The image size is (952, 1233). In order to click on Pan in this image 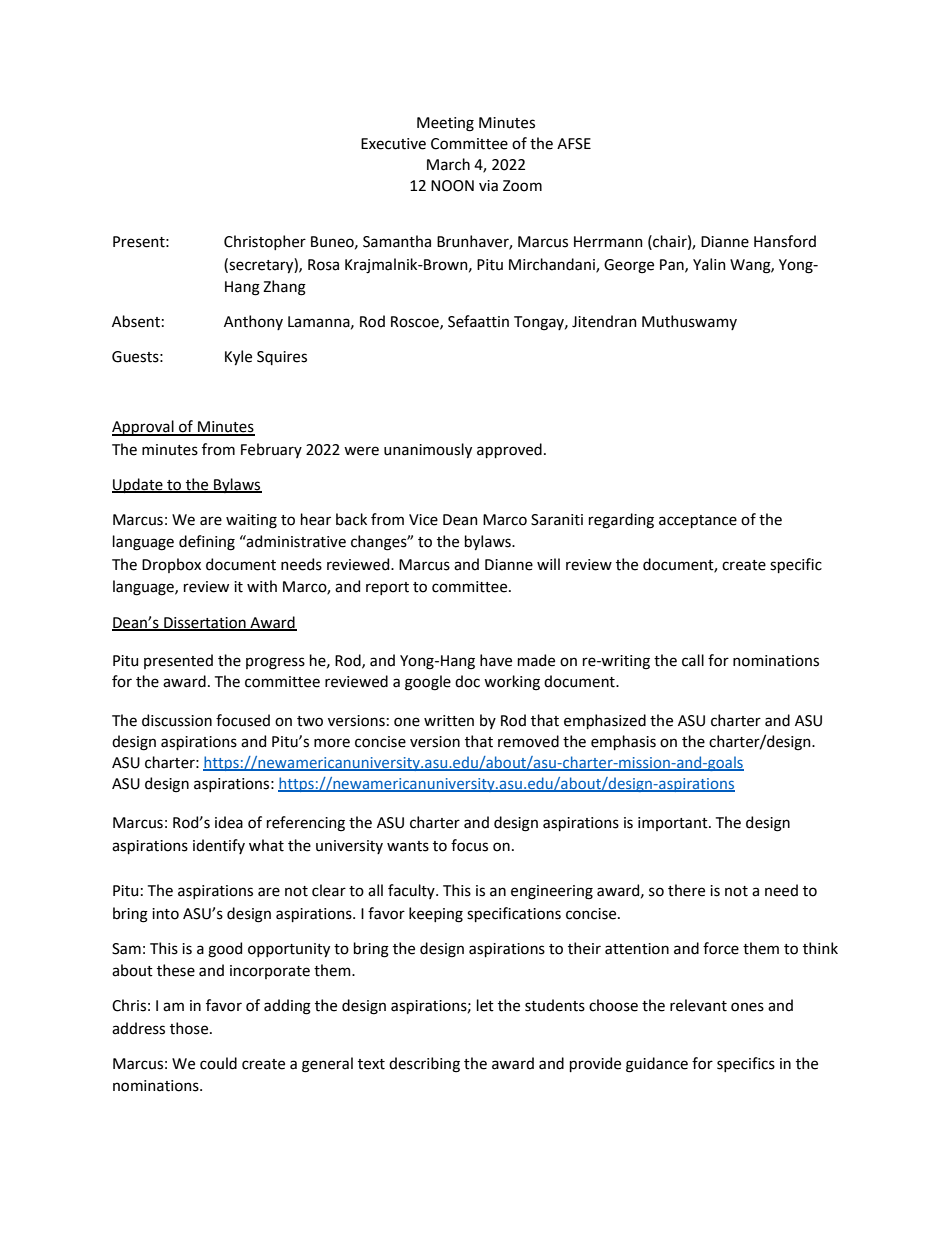, I will do `click(673, 265)`.
